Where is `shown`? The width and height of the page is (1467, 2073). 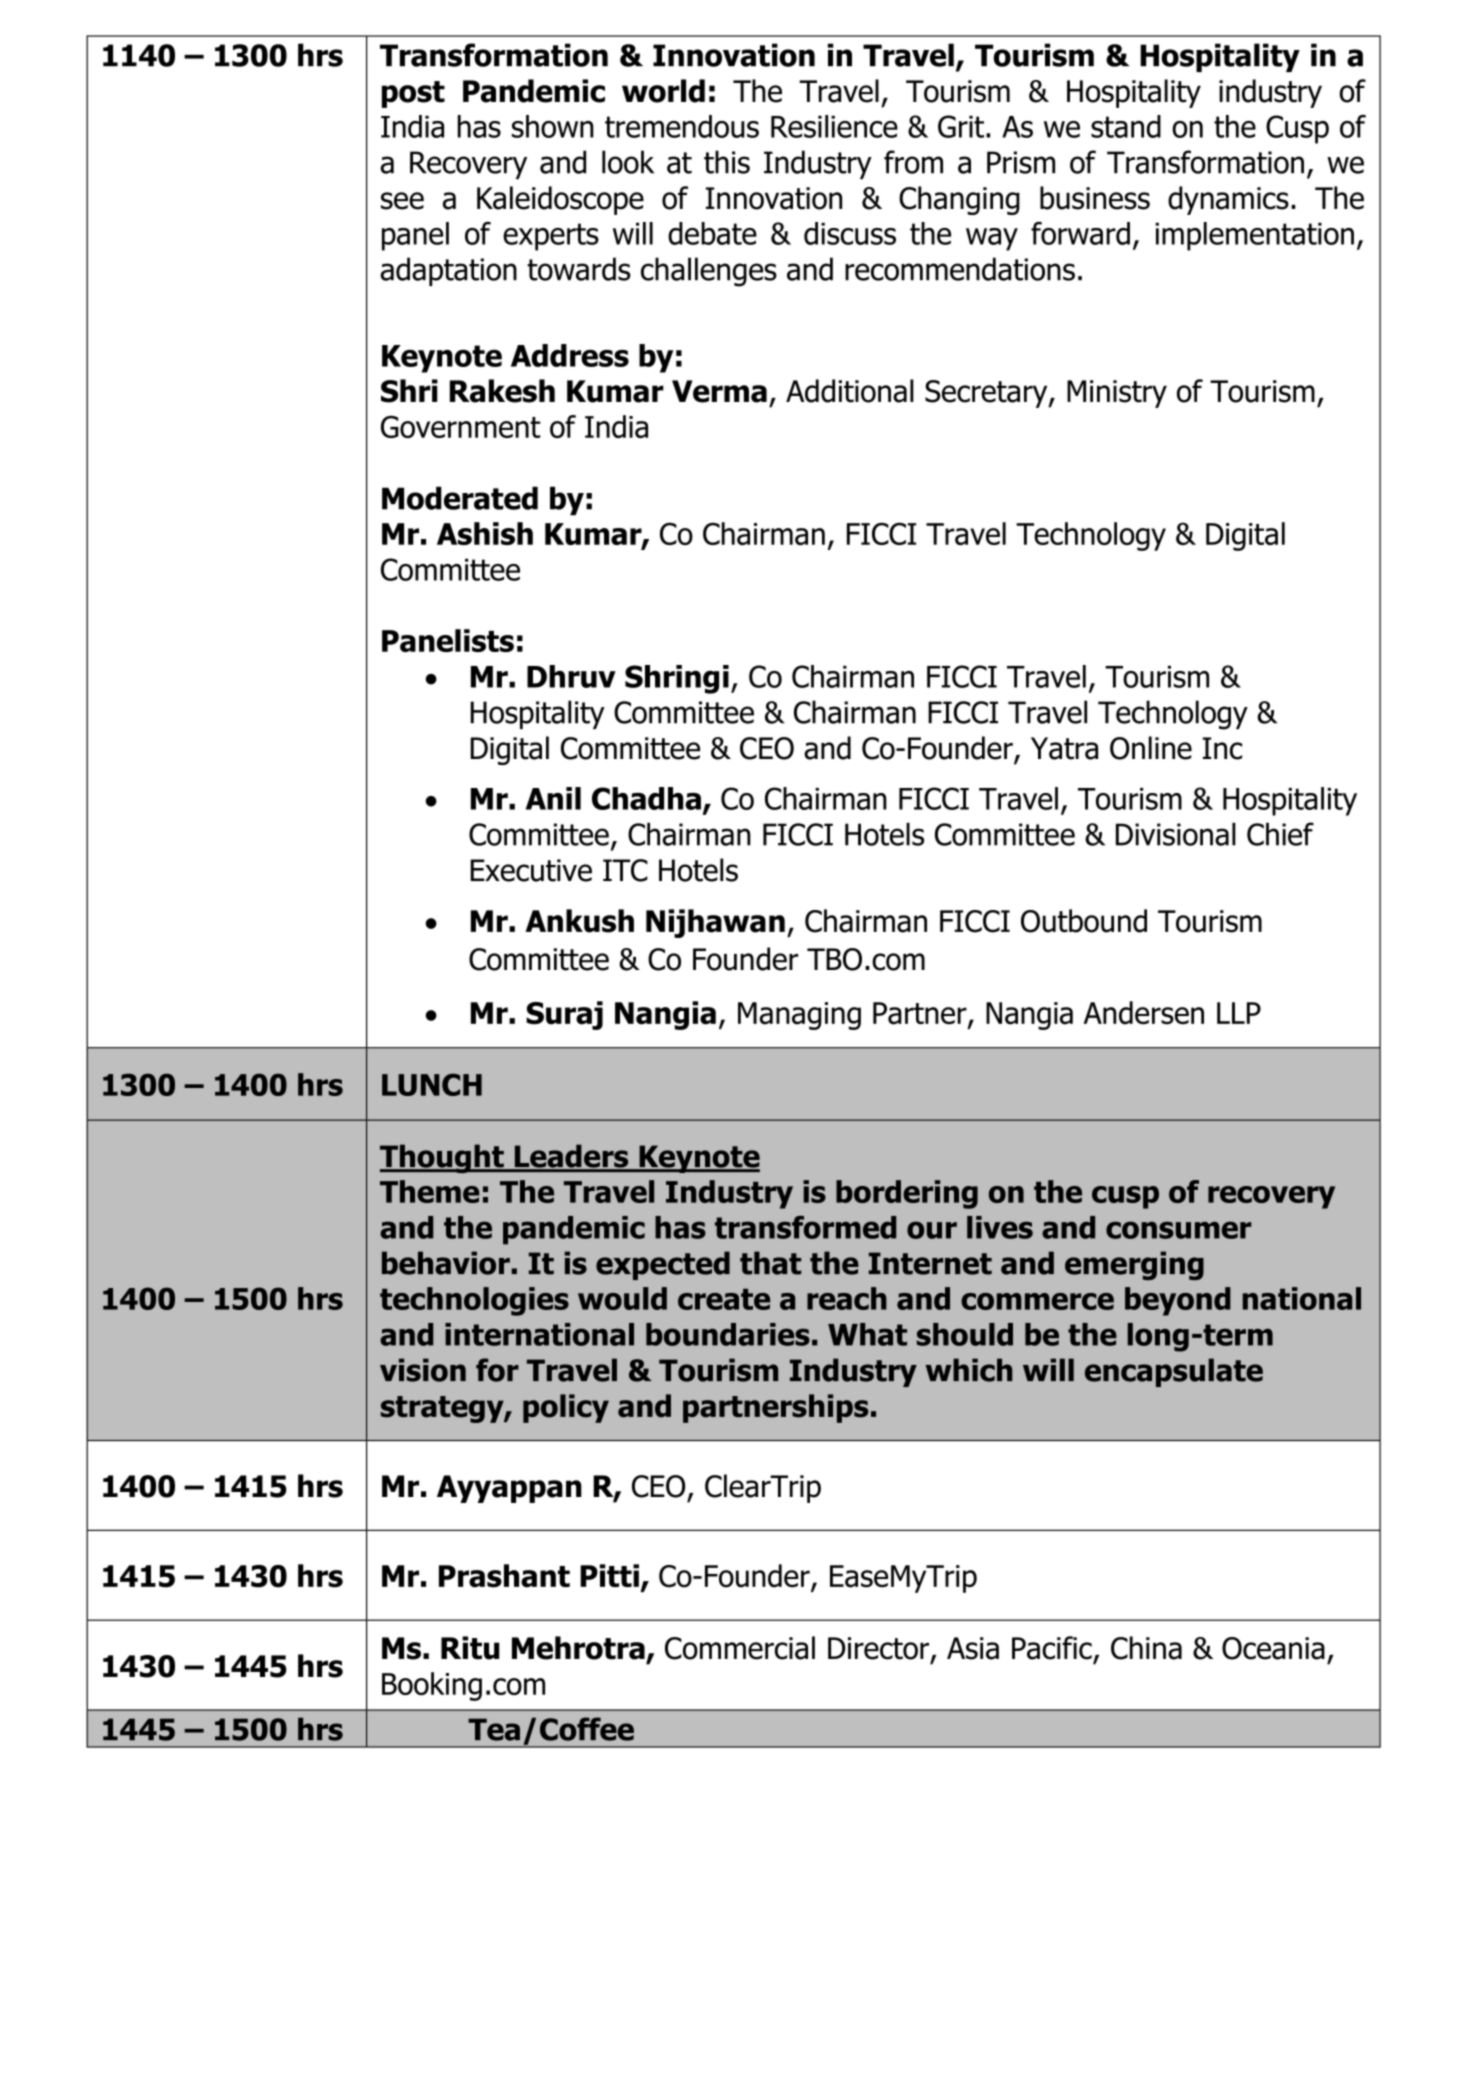 shown is located at coordinates (553, 126).
